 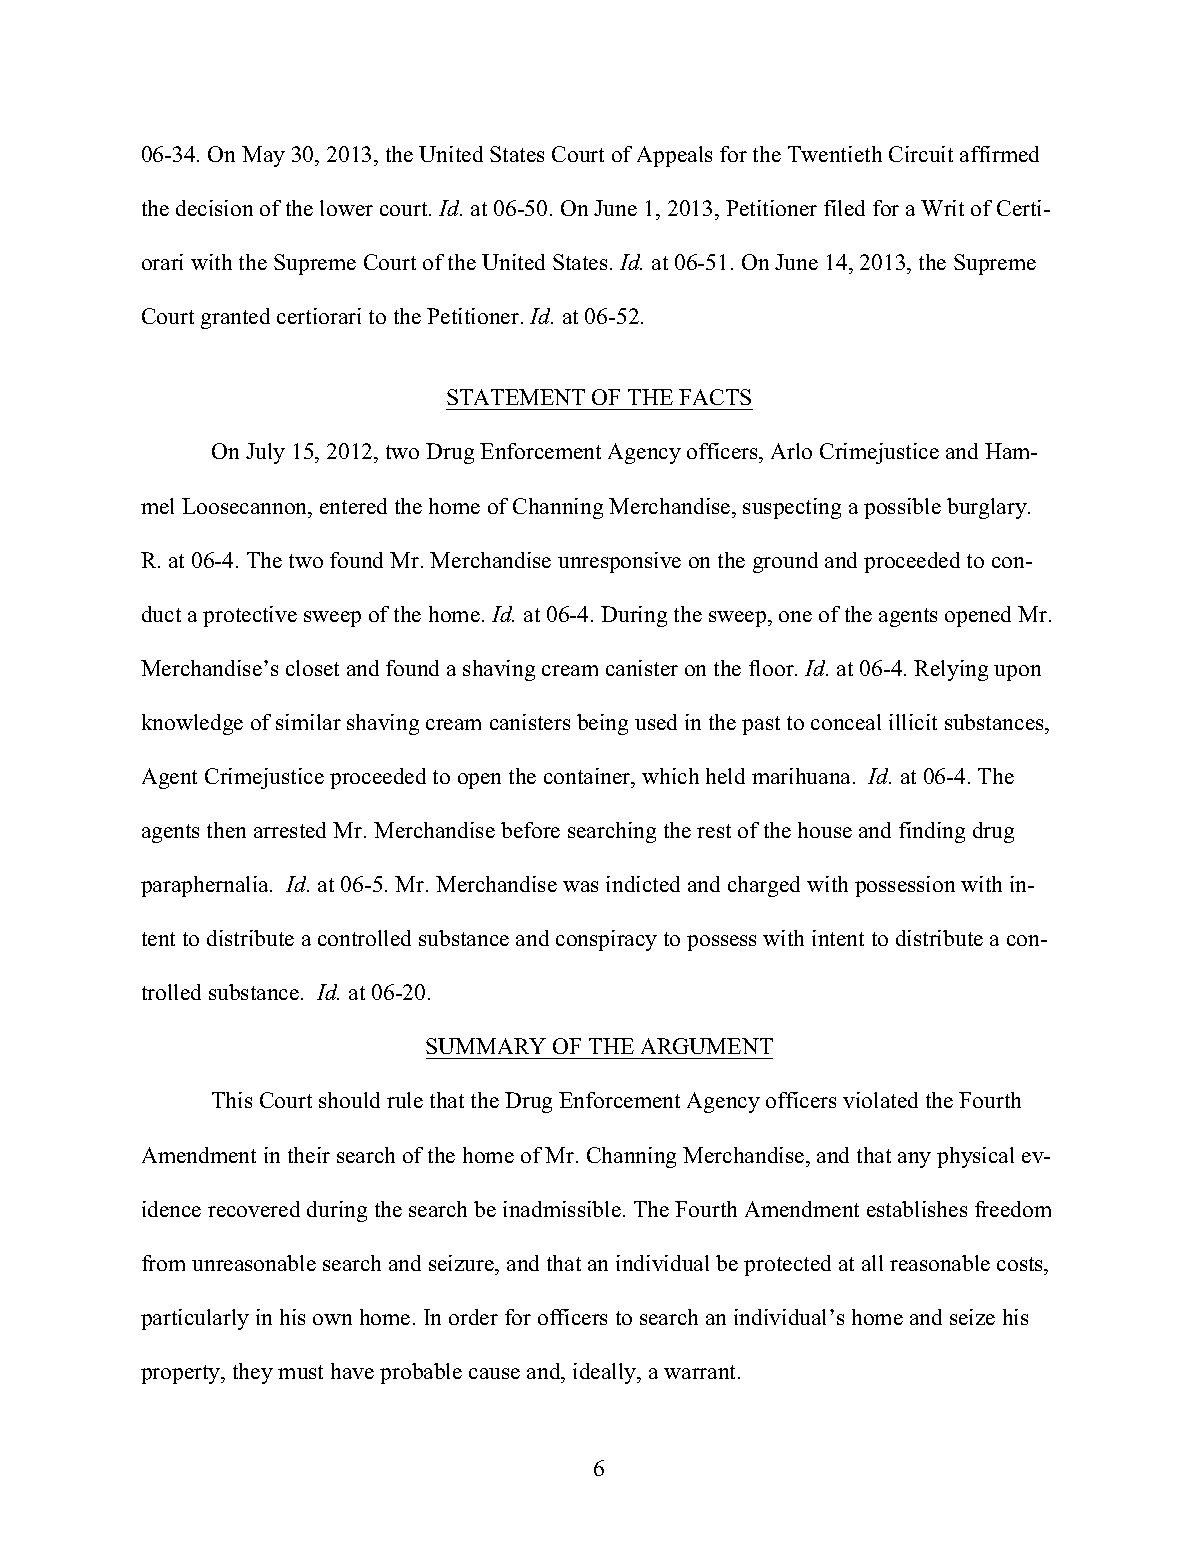 I want to click on seize, so click(x=972, y=1317).
